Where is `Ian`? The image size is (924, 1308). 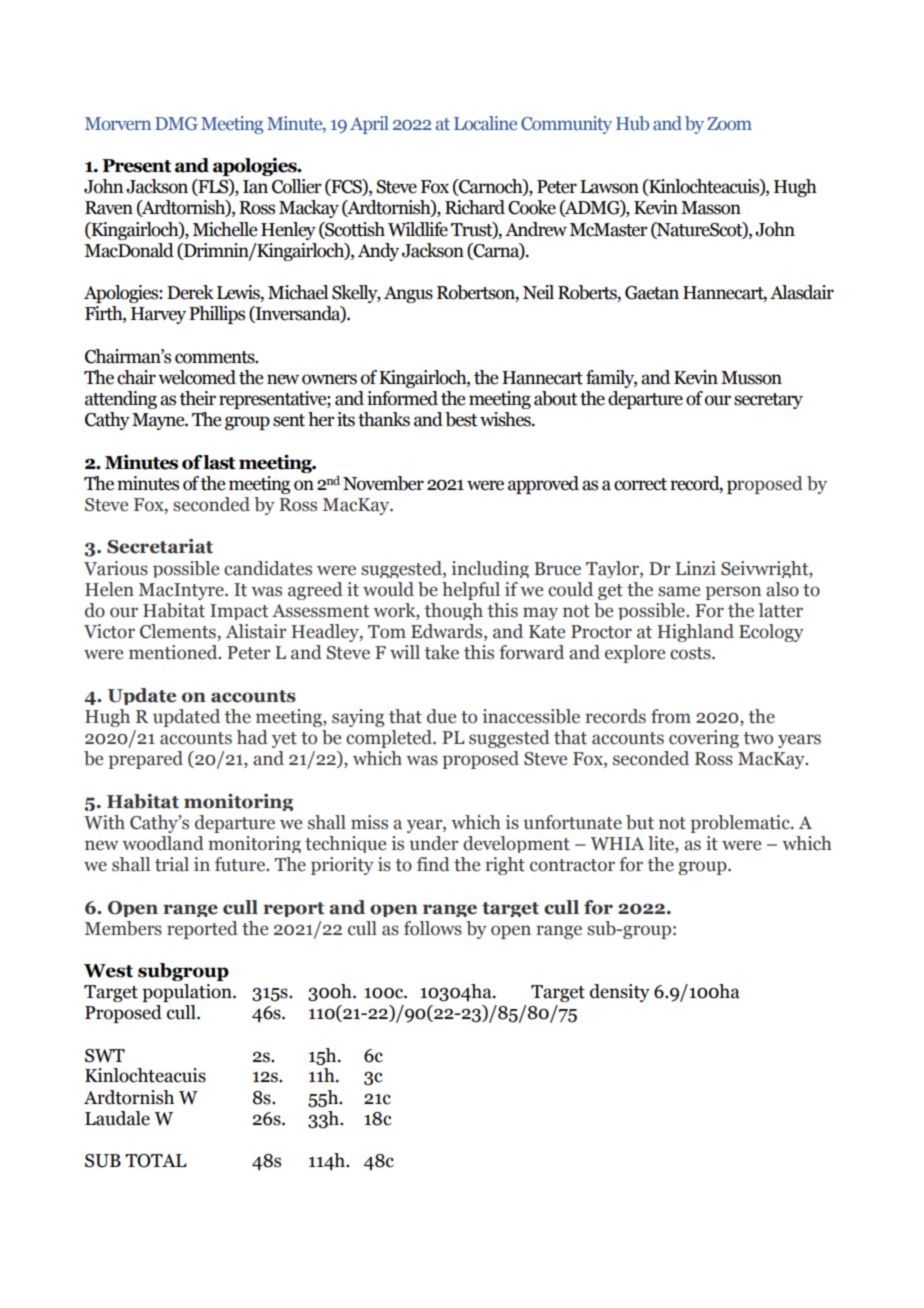 Ian is located at coordinates (255, 187).
